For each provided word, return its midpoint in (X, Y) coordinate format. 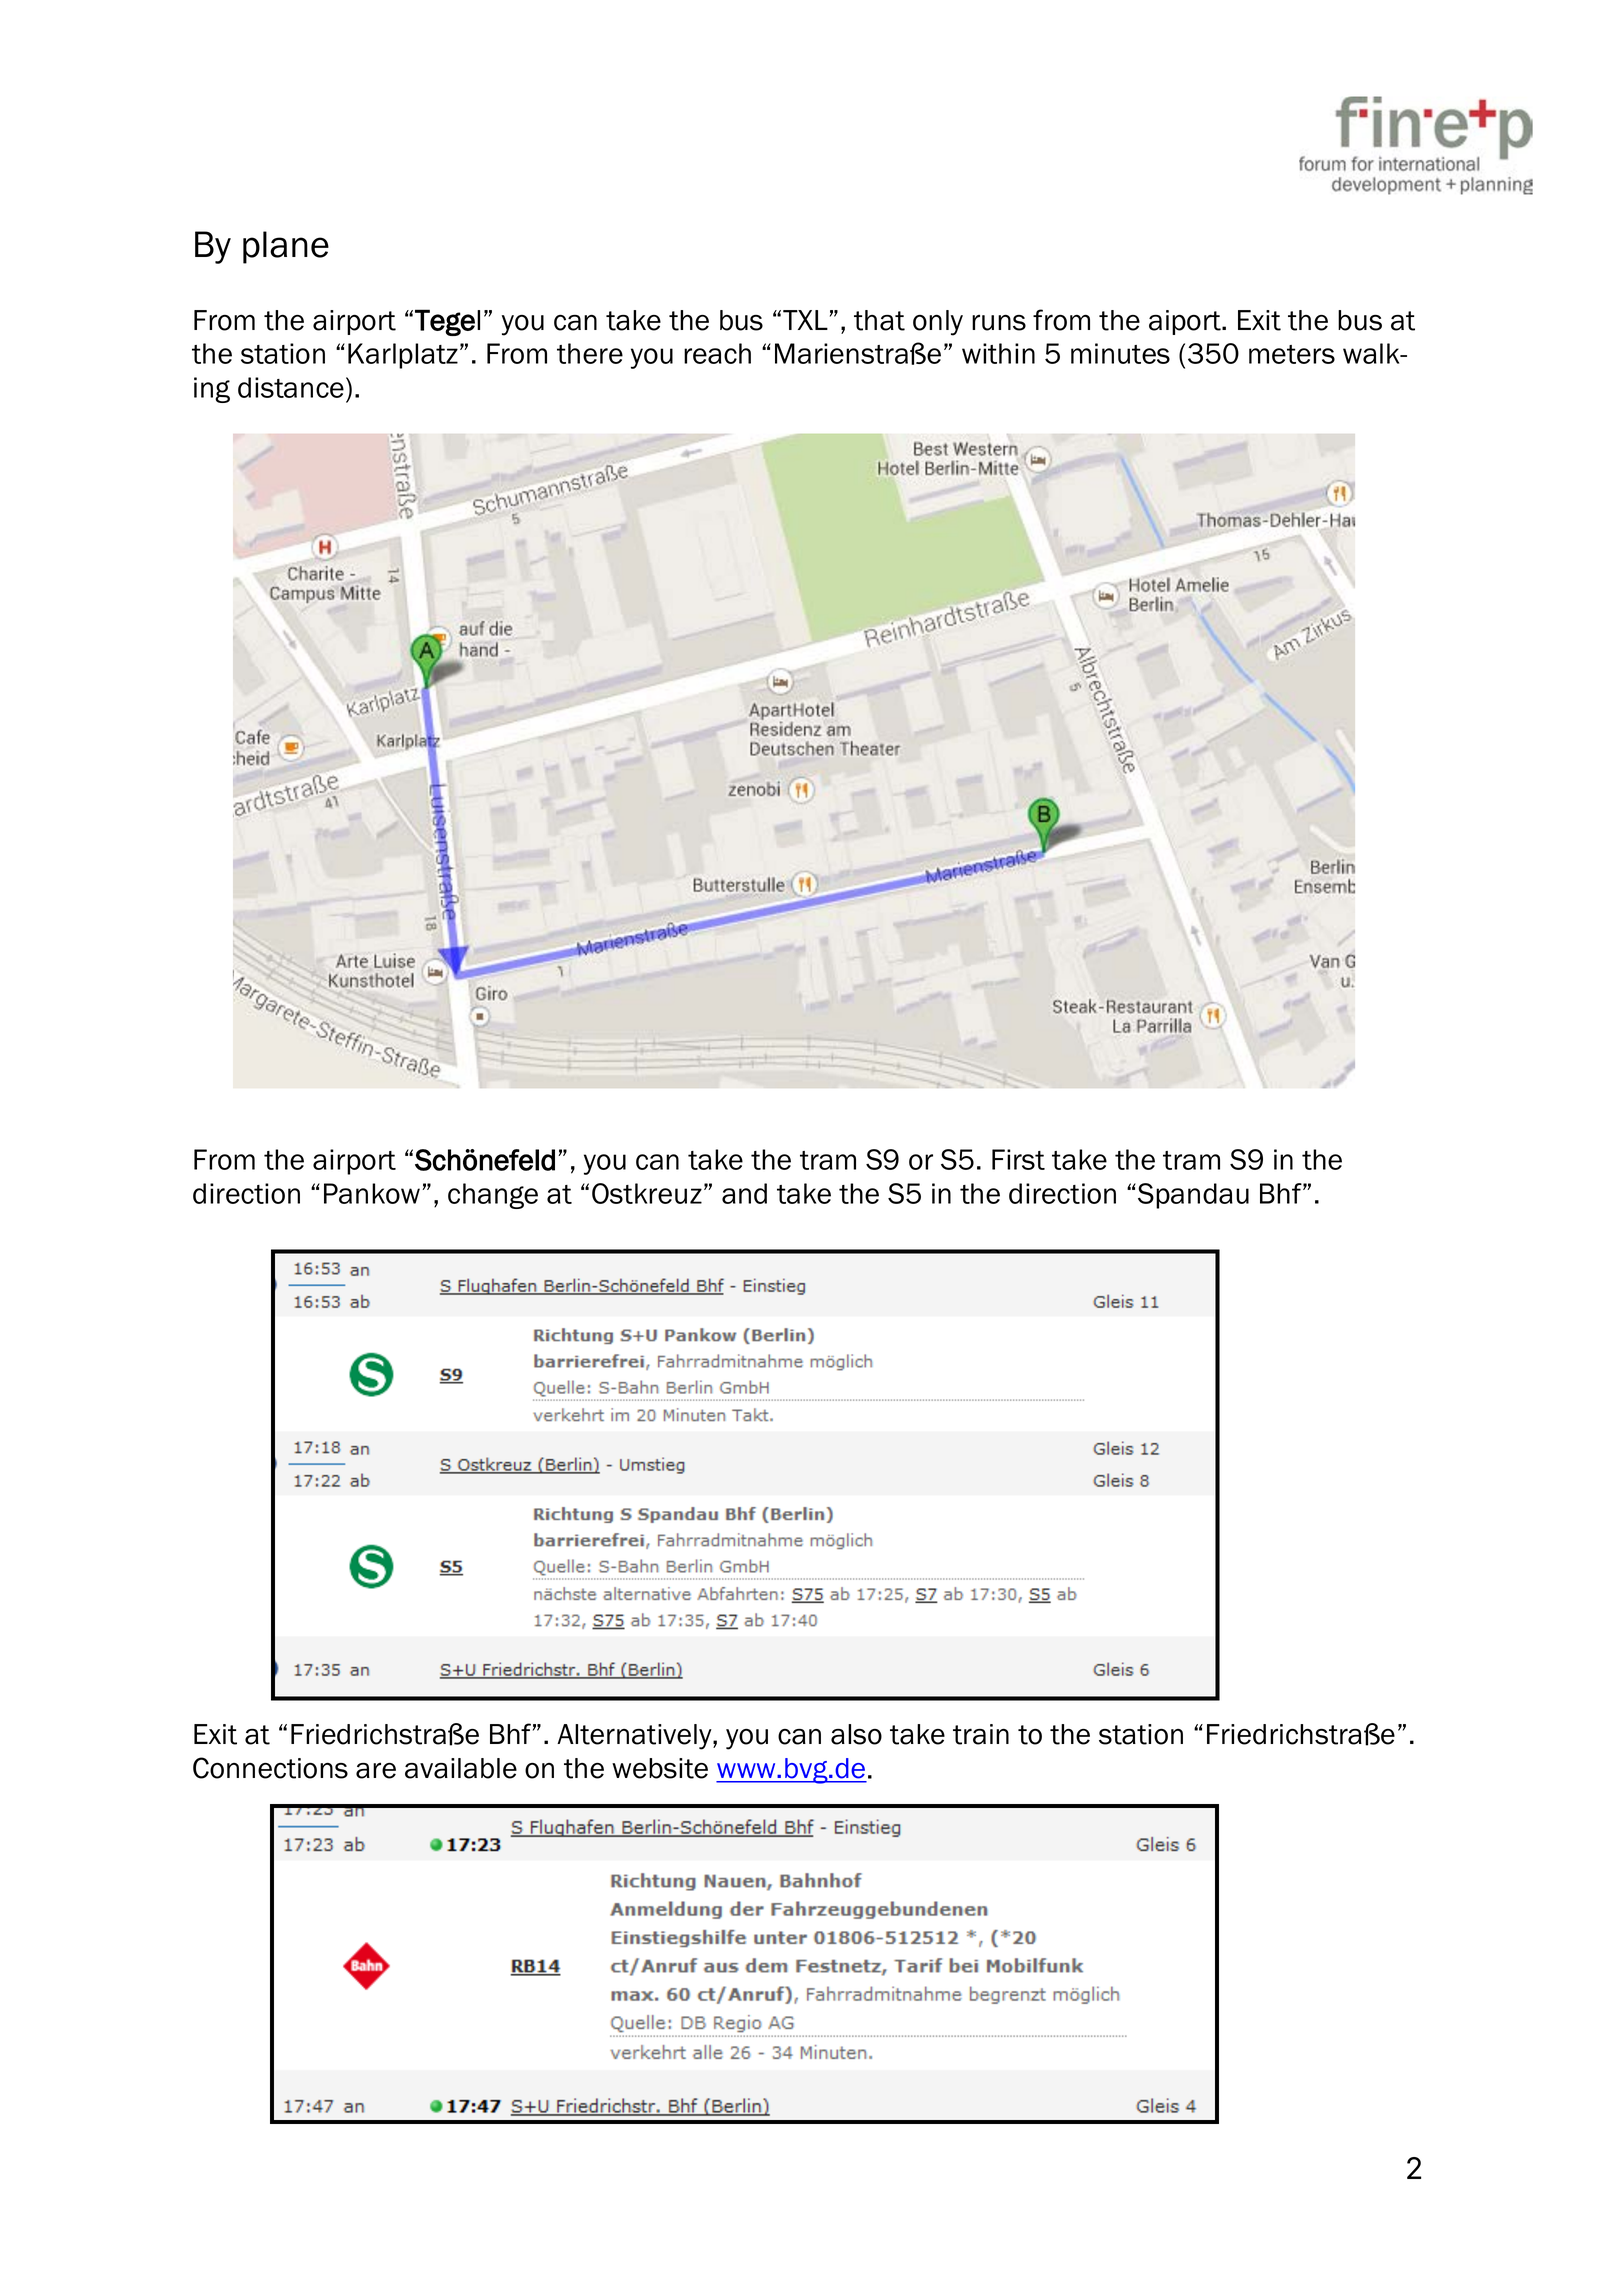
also (856, 1734)
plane (286, 247)
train (981, 1734)
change (493, 1196)
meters (1292, 354)
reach (717, 353)
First (1018, 1159)
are (376, 1770)
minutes (1120, 353)
